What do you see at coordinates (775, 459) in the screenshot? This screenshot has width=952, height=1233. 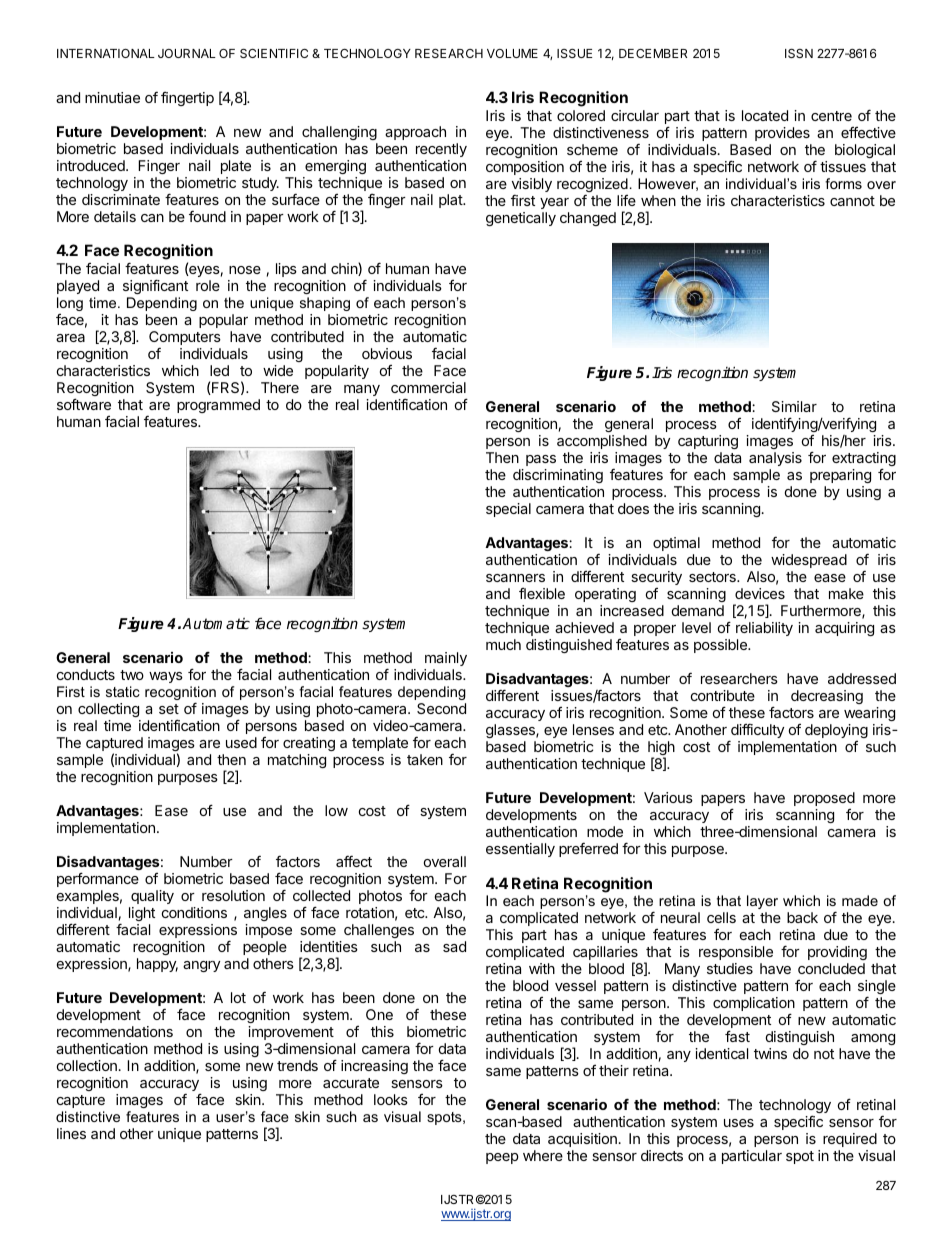 I see `analysis` at bounding box center [775, 459].
